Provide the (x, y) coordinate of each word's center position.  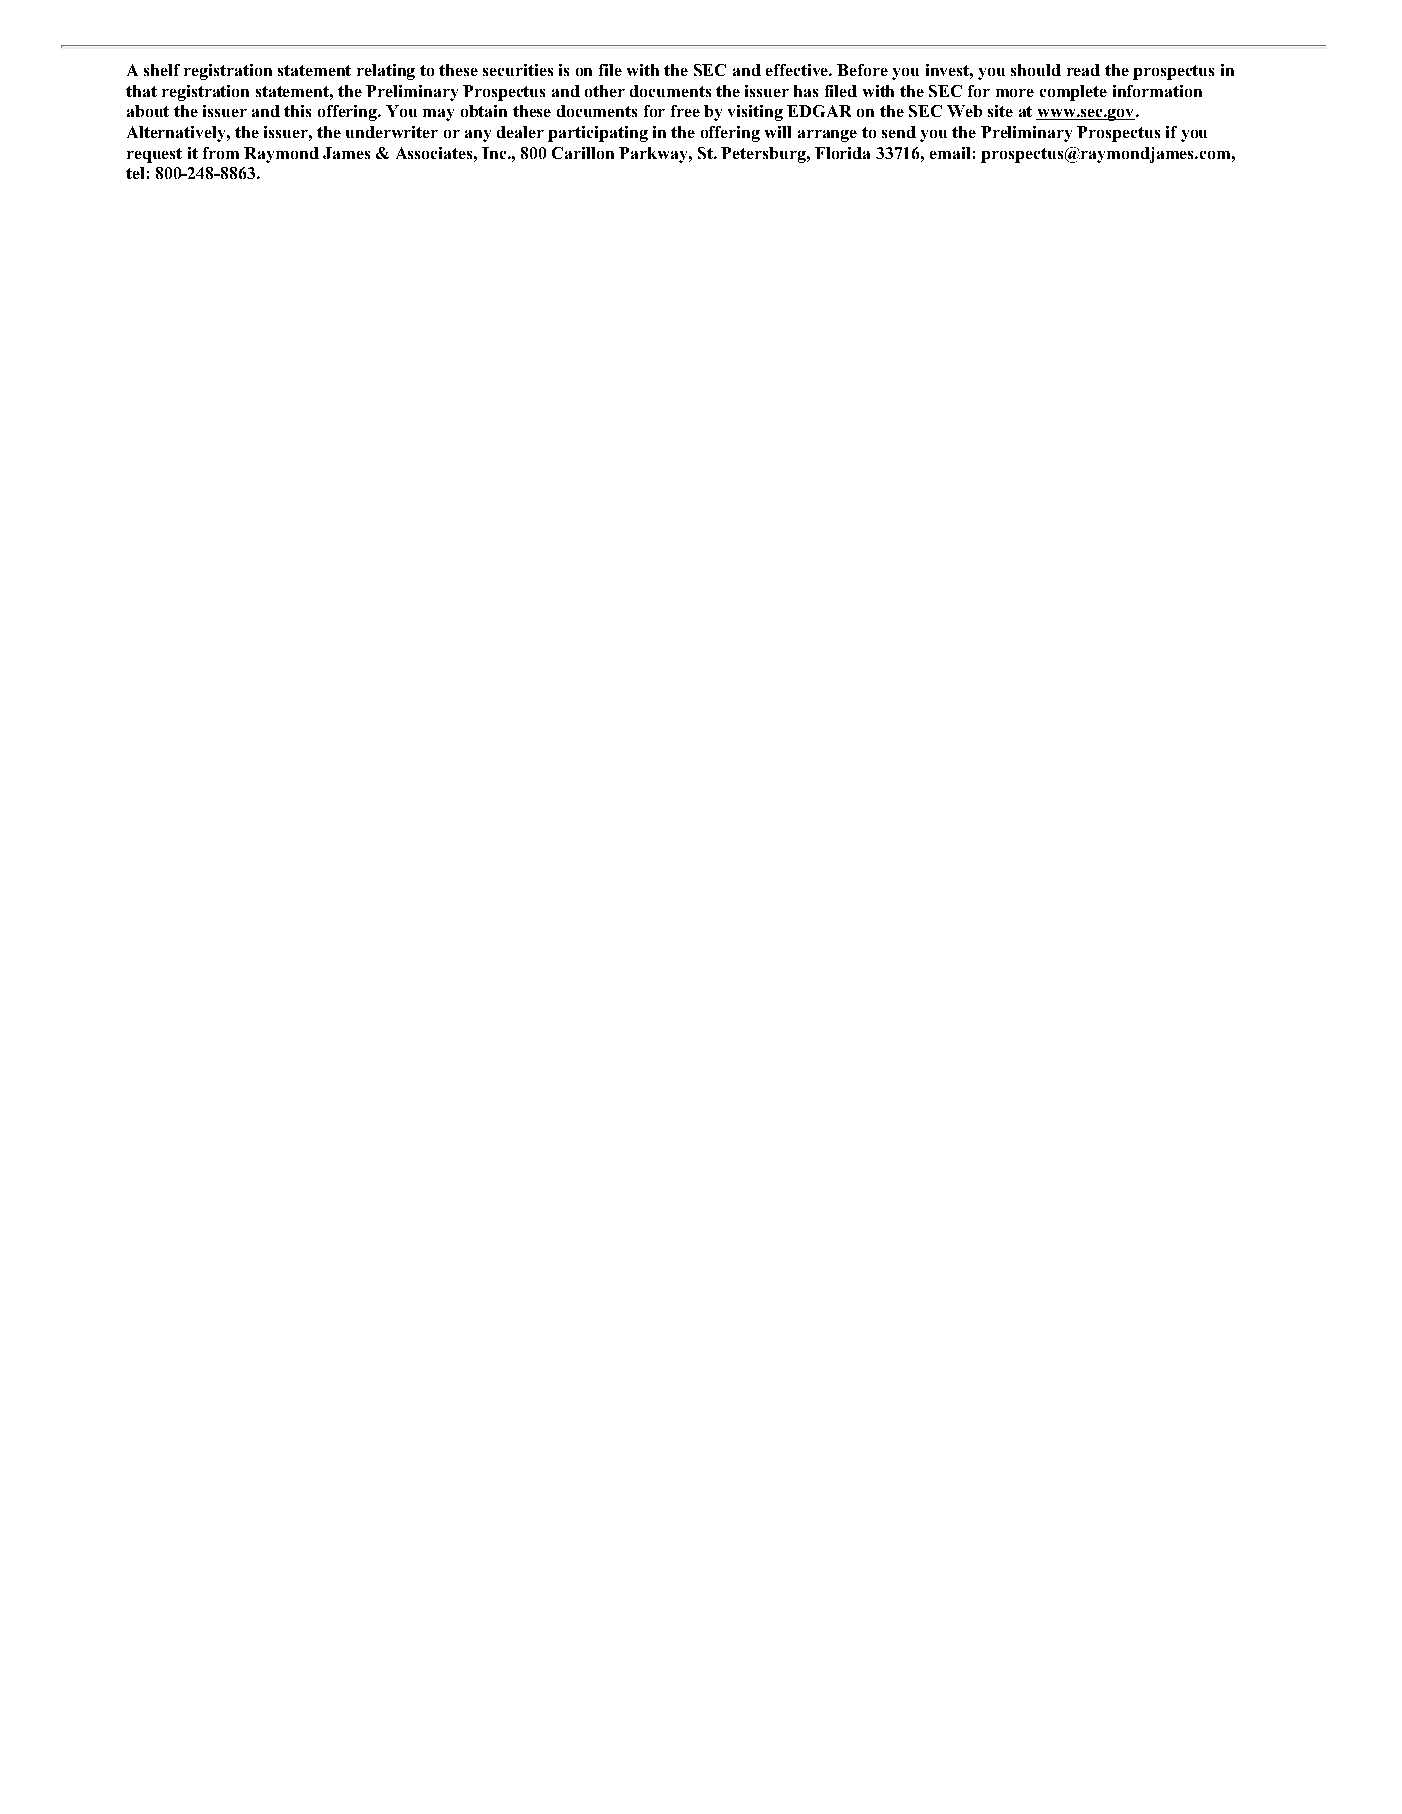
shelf (162, 70)
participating (598, 134)
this (297, 111)
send (899, 132)
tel (135, 173)
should (1036, 70)
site (1000, 111)
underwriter (392, 132)
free (685, 111)
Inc (495, 153)
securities (518, 70)
